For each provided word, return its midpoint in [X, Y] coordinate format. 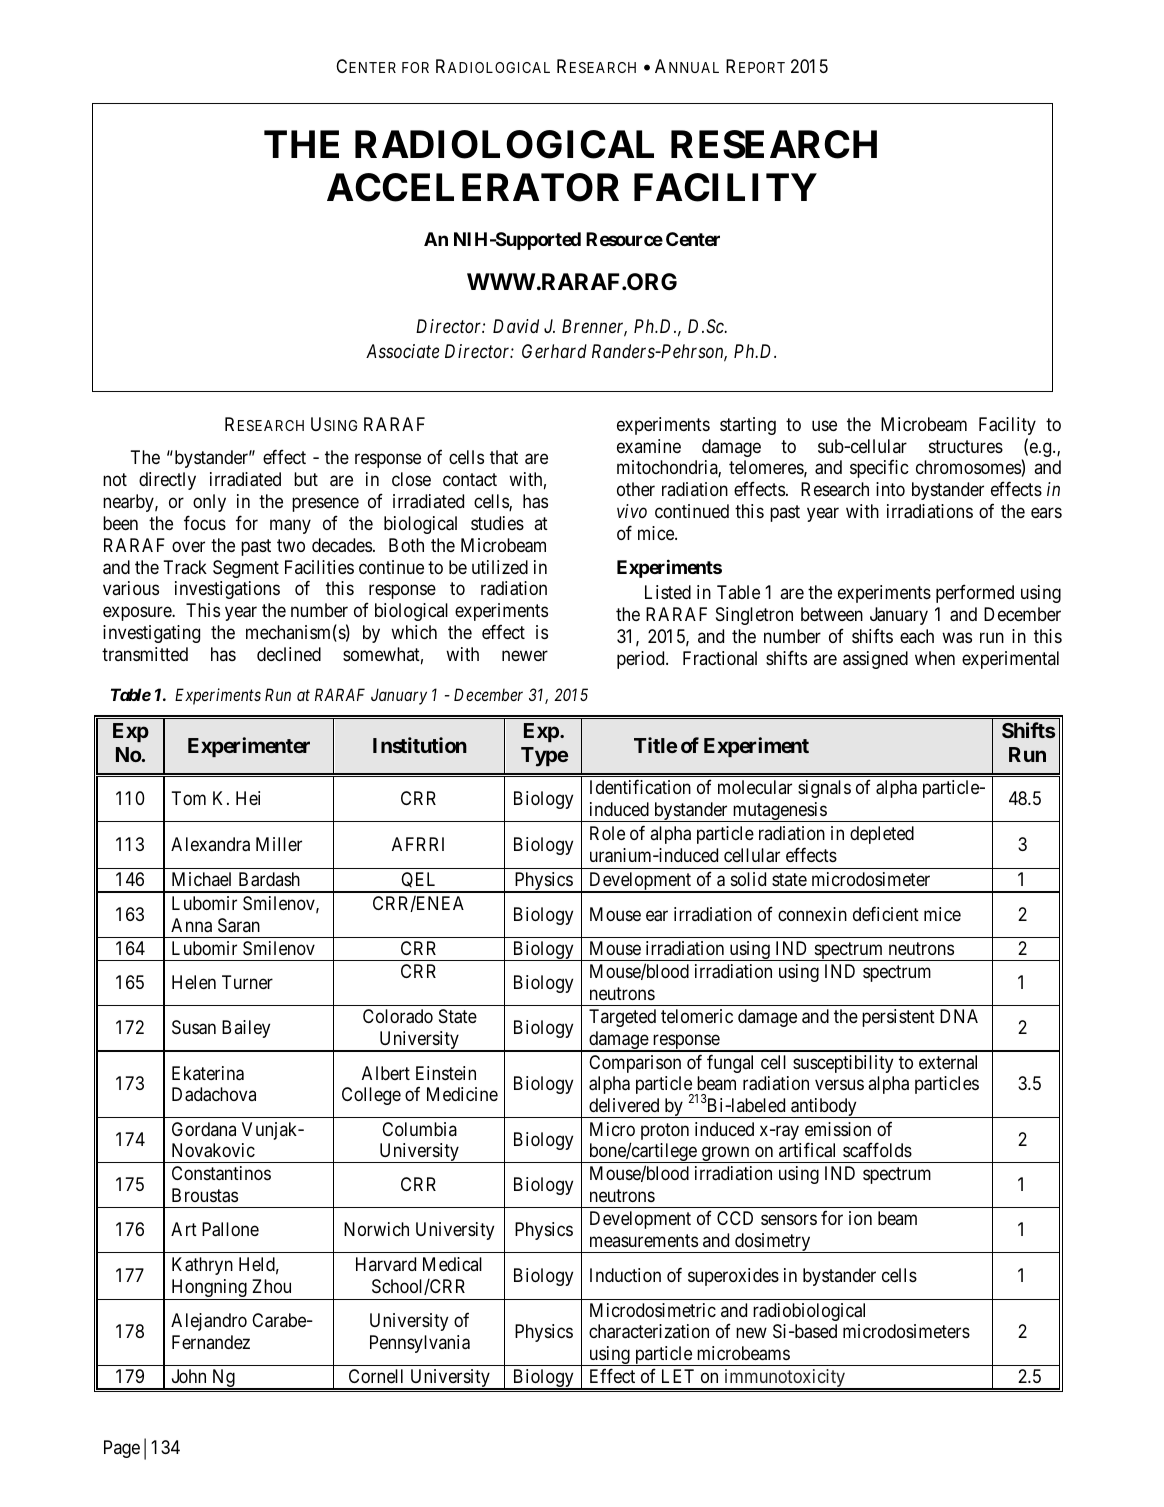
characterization [649, 1331]
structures [966, 446]
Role [607, 833]
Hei [248, 798]
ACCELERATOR [473, 187]
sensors [789, 1219]
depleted [882, 835]
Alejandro [209, 1322]
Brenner [594, 327]
